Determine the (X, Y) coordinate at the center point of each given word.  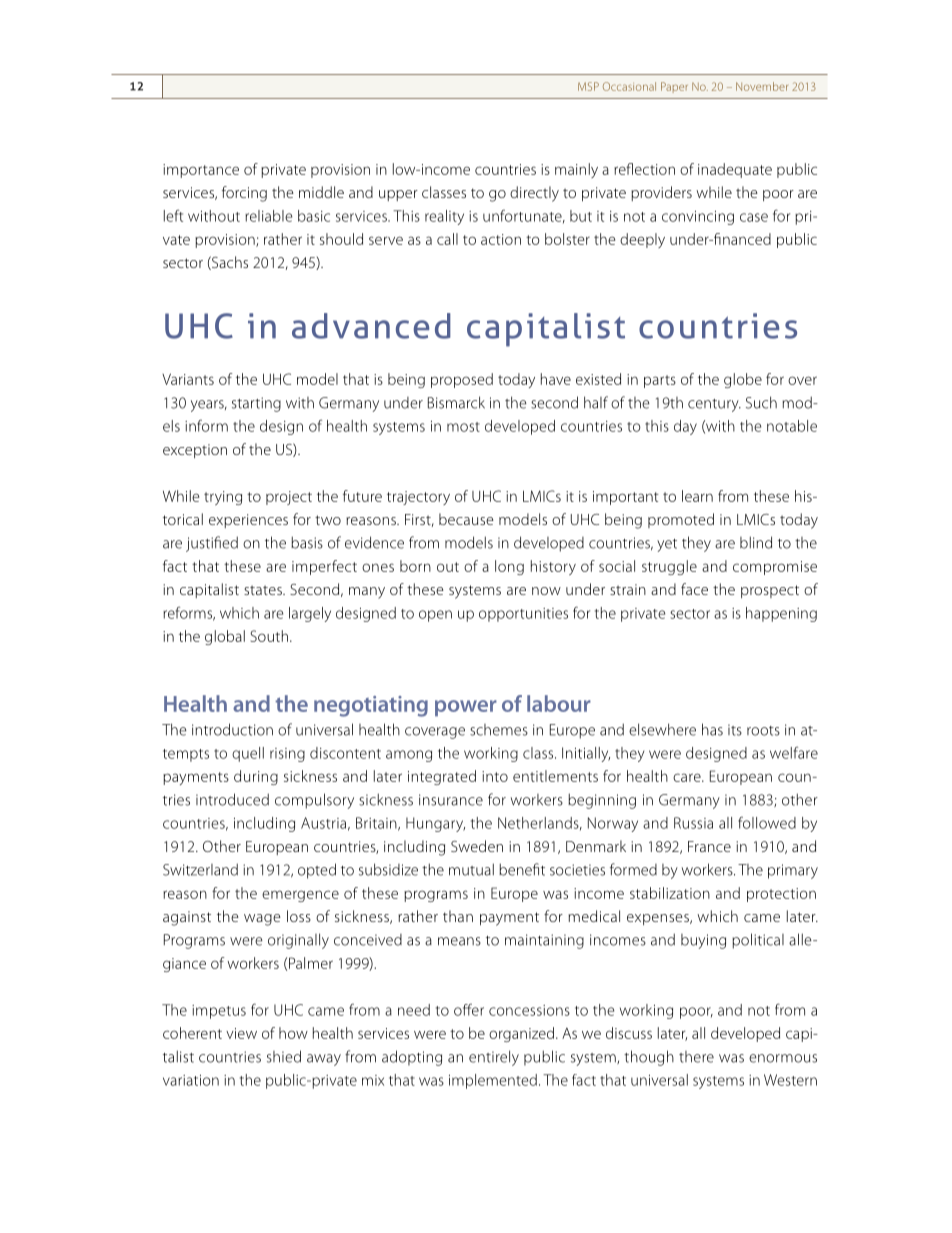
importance (201, 171)
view (241, 1033)
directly (534, 194)
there (696, 1057)
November (762, 86)
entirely (494, 1058)
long (509, 567)
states (264, 590)
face (694, 589)
